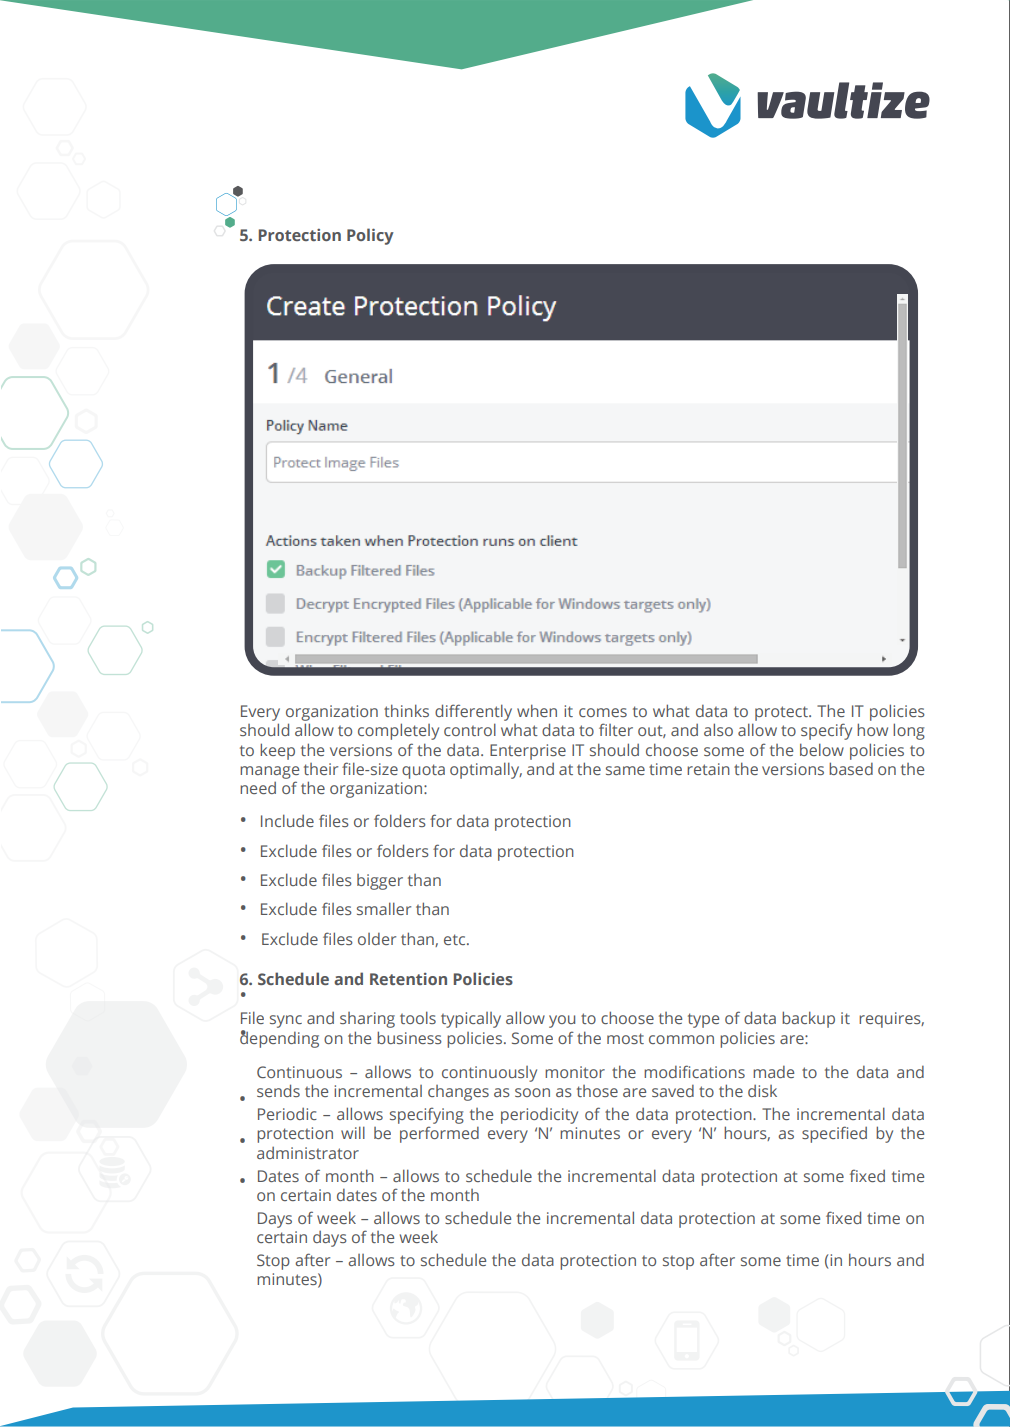 The width and height of the page is (1010, 1427). Describe the element at coordinates (370, 236) in the page. I see `Policy` at that location.
